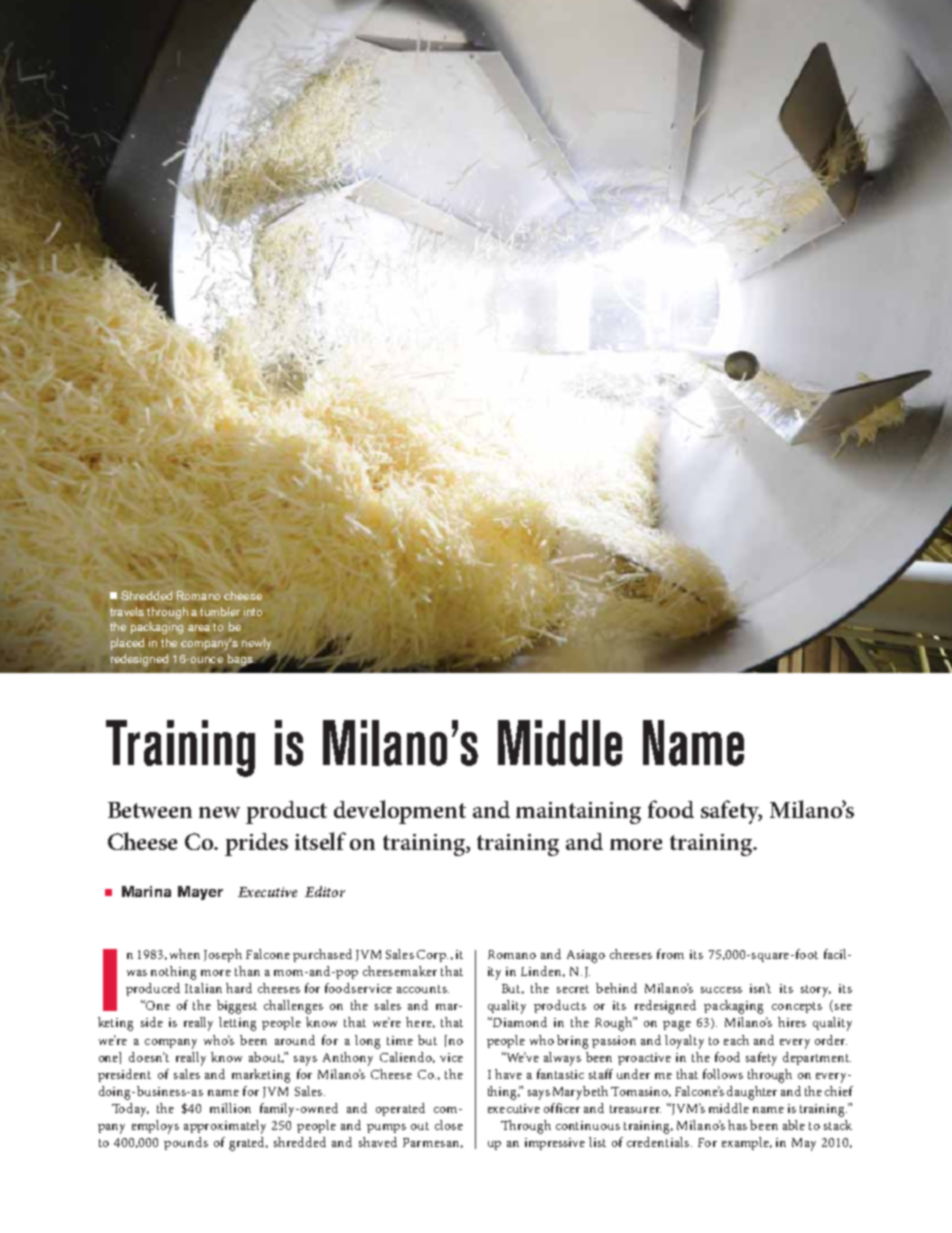 Image resolution: width=952 pixels, height=1233 pixels. Describe the element at coordinates (256, 644) in the screenshot. I see `newly` at that location.
